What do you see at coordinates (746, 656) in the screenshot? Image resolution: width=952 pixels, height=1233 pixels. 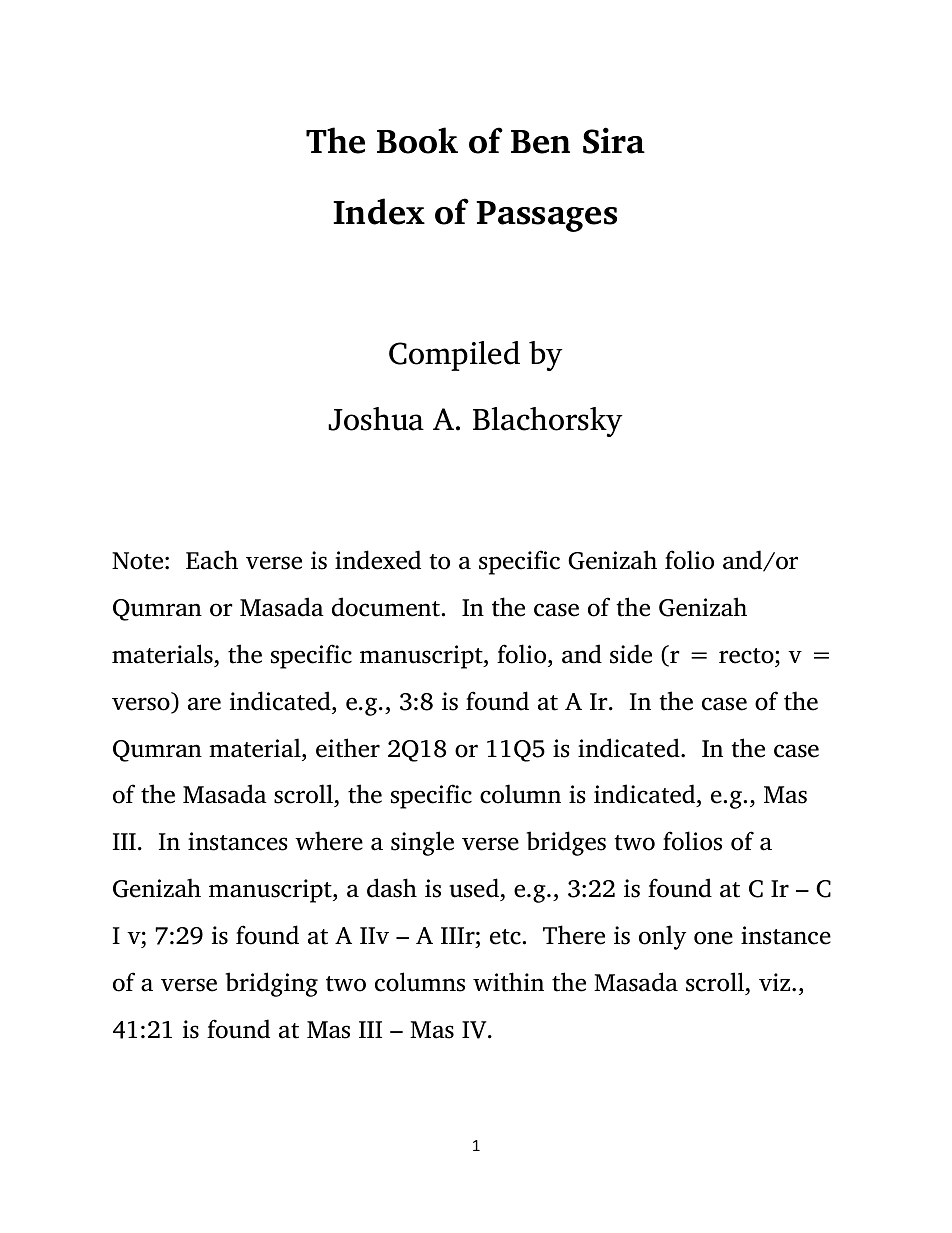 I see `recto` at bounding box center [746, 656].
